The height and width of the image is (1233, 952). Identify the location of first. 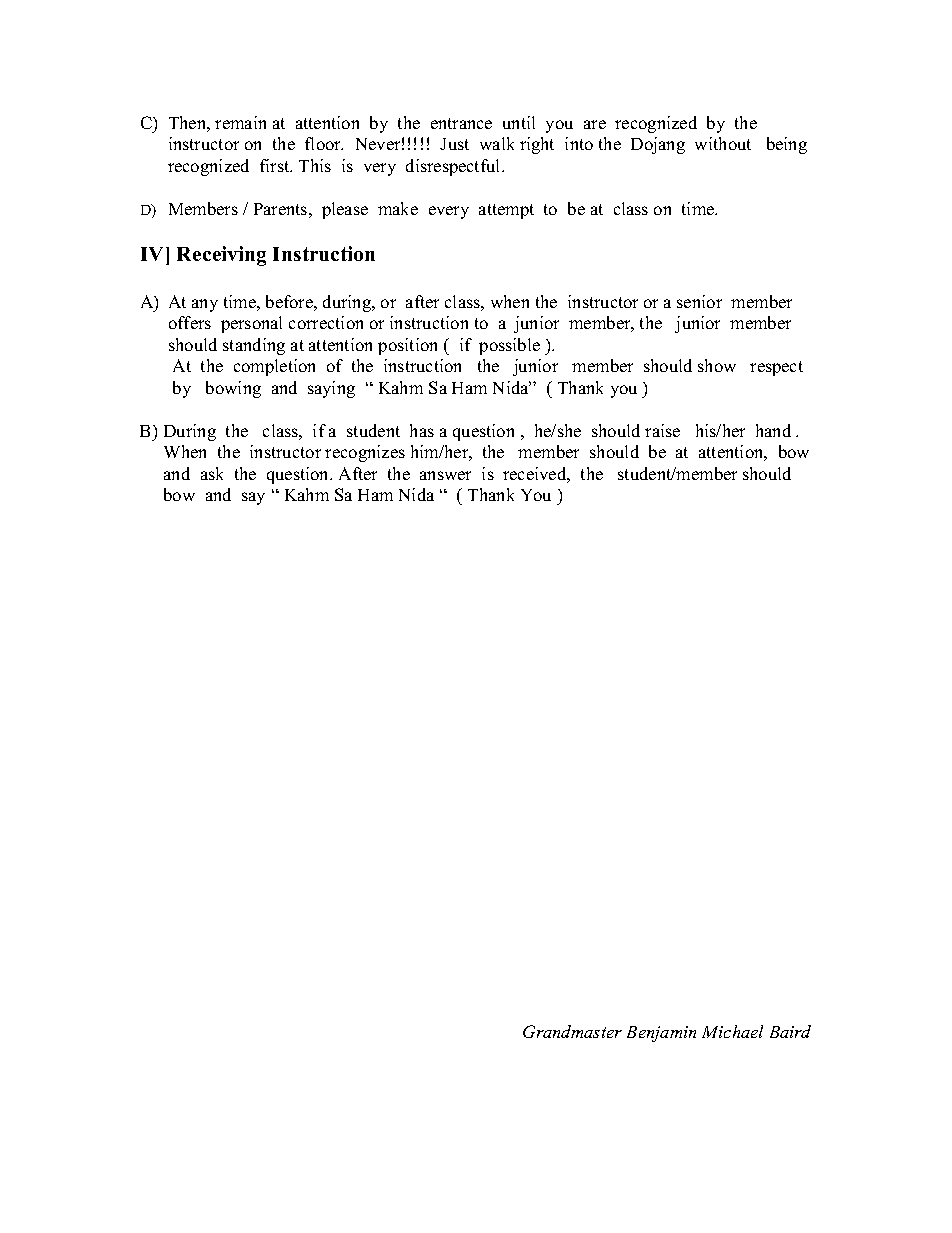
(276, 165).
